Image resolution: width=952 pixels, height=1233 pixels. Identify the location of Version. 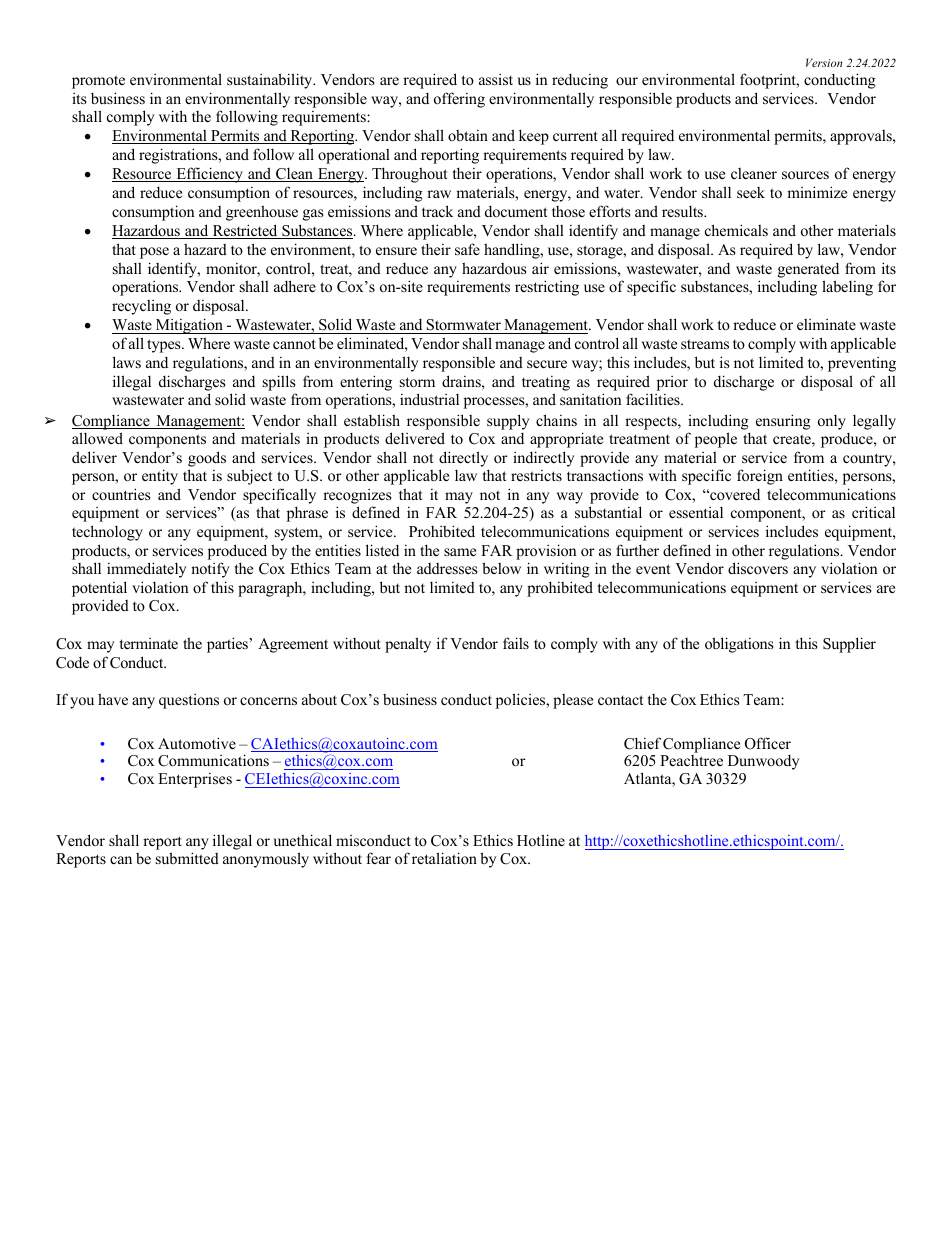
(824, 62).
